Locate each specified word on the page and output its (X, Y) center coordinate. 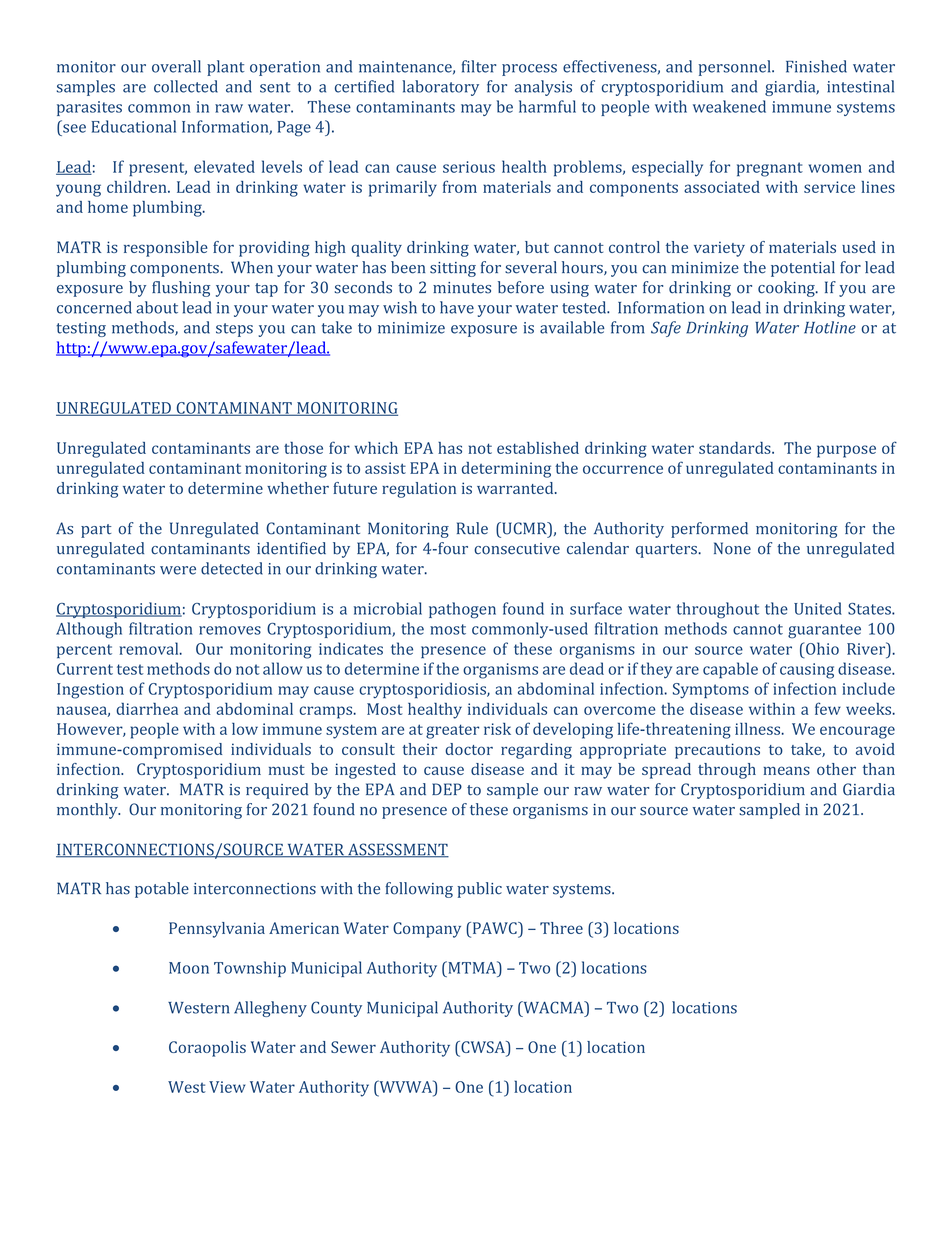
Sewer (353, 1047)
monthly (88, 811)
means (786, 770)
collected (186, 86)
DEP (447, 789)
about (157, 307)
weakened (729, 106)
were (178, 570)
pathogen (462, 610)
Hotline (830, 327)
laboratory (440, 88)
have (457, 307)
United (818, 608)
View (227, 1087)
